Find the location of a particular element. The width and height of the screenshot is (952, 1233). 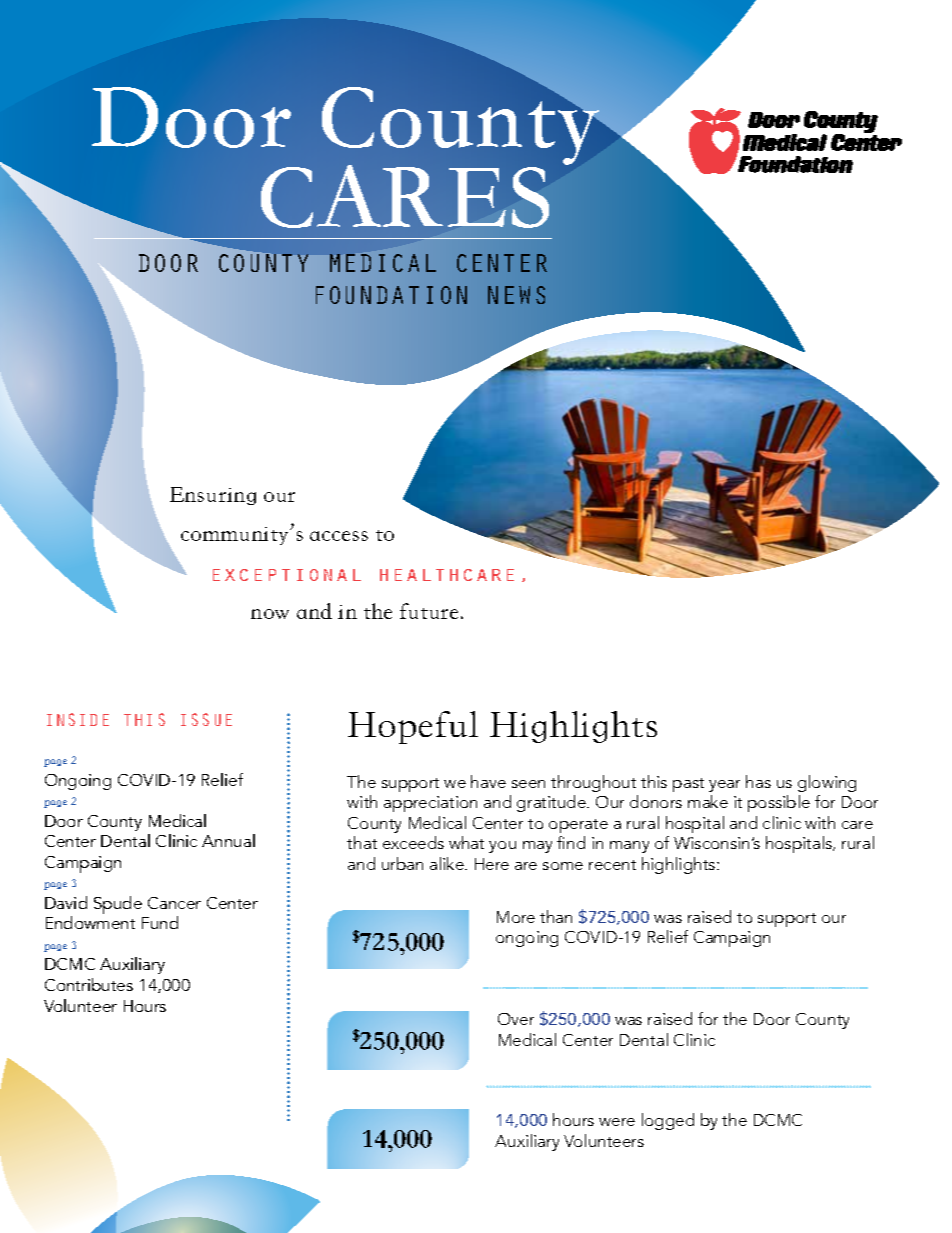

access is located at coordinates (339, 536).
